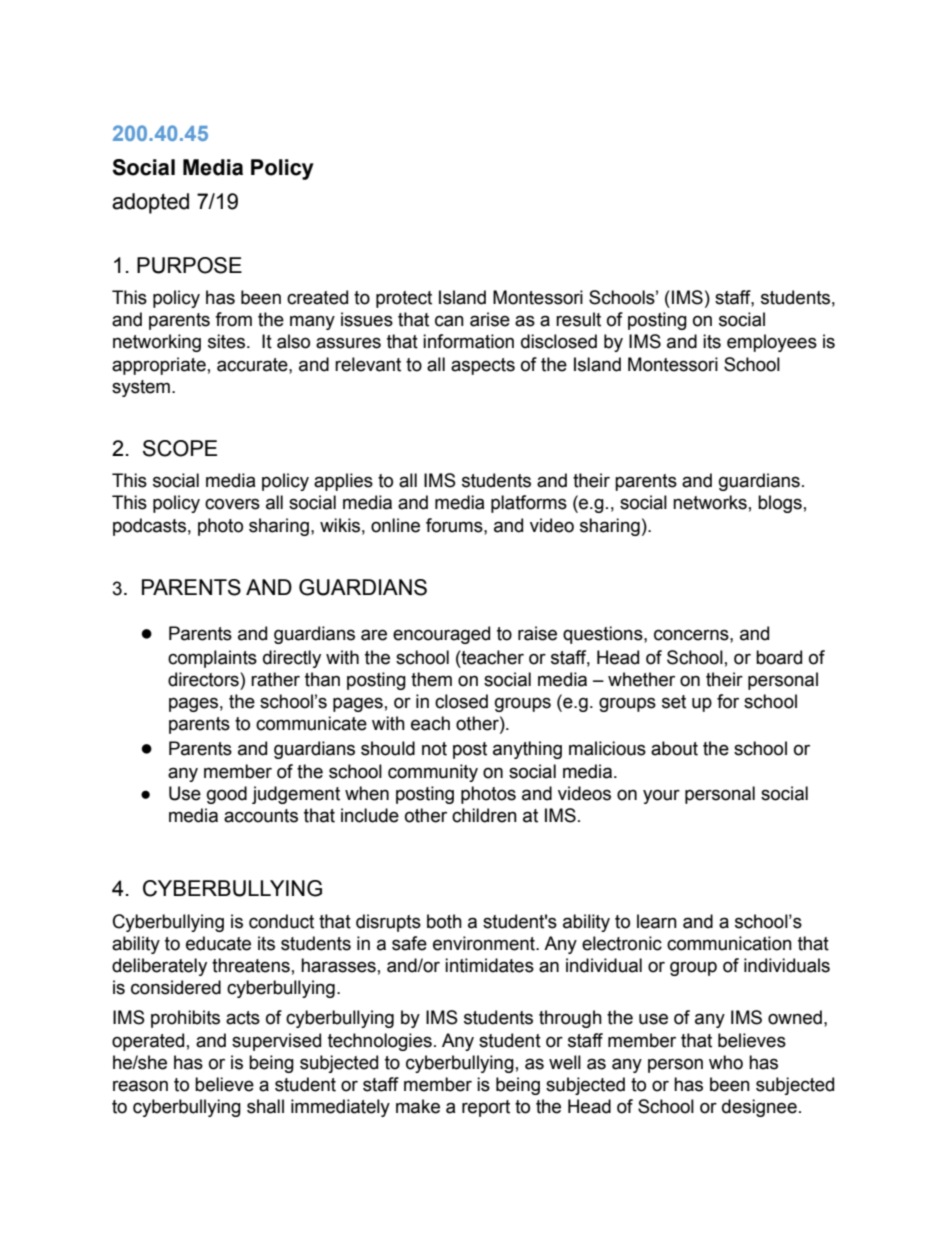 This document has height=1233, width=952. What do you see at coordinates (189, 265) in the document?
I see `PURPOSE` at bounding box center [189, 265].
